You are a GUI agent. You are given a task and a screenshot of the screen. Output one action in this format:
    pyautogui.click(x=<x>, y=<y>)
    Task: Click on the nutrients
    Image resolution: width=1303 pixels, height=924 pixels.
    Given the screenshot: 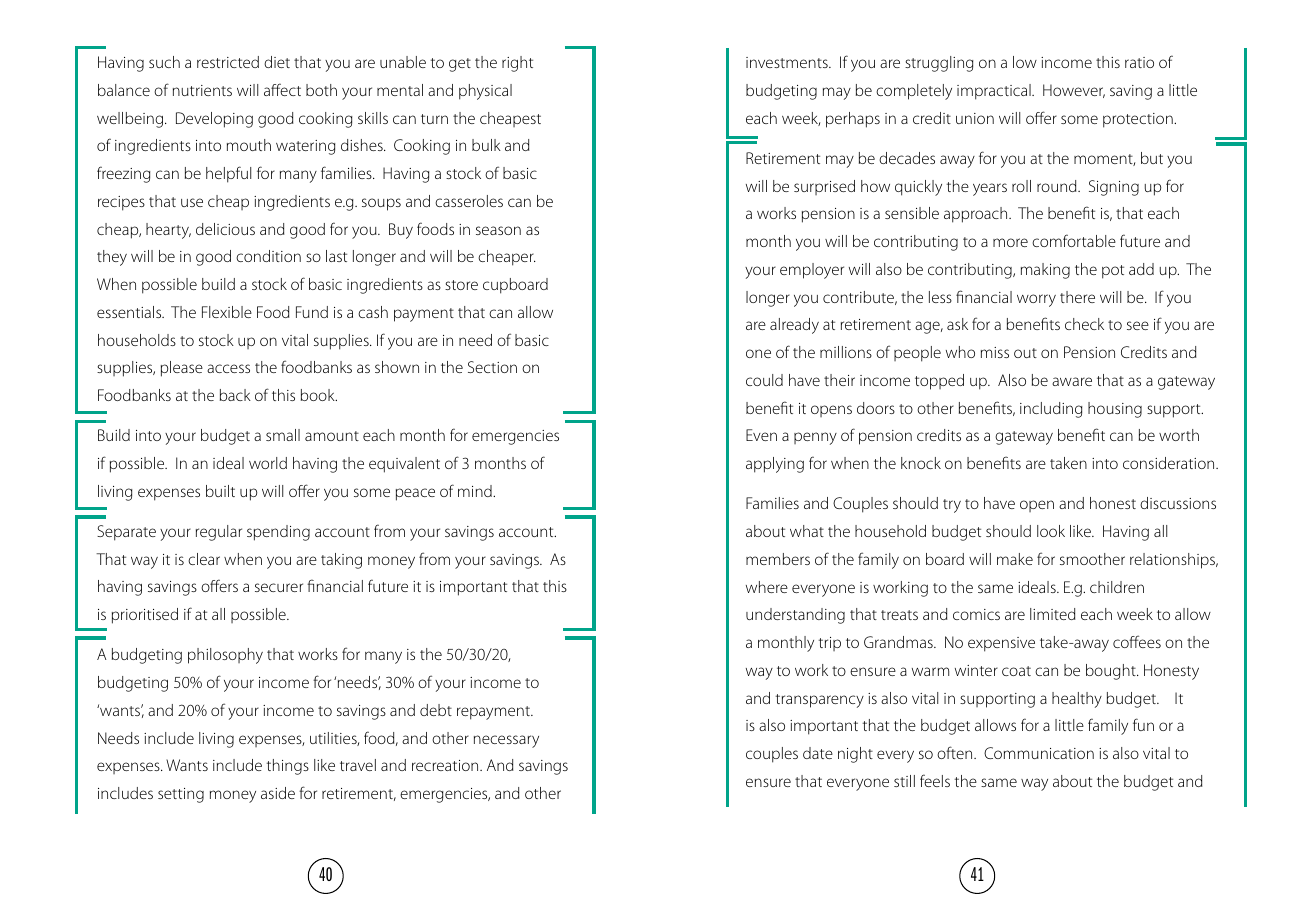 What is the action you would take?
    pyautogui.click(x=202, y=90)
